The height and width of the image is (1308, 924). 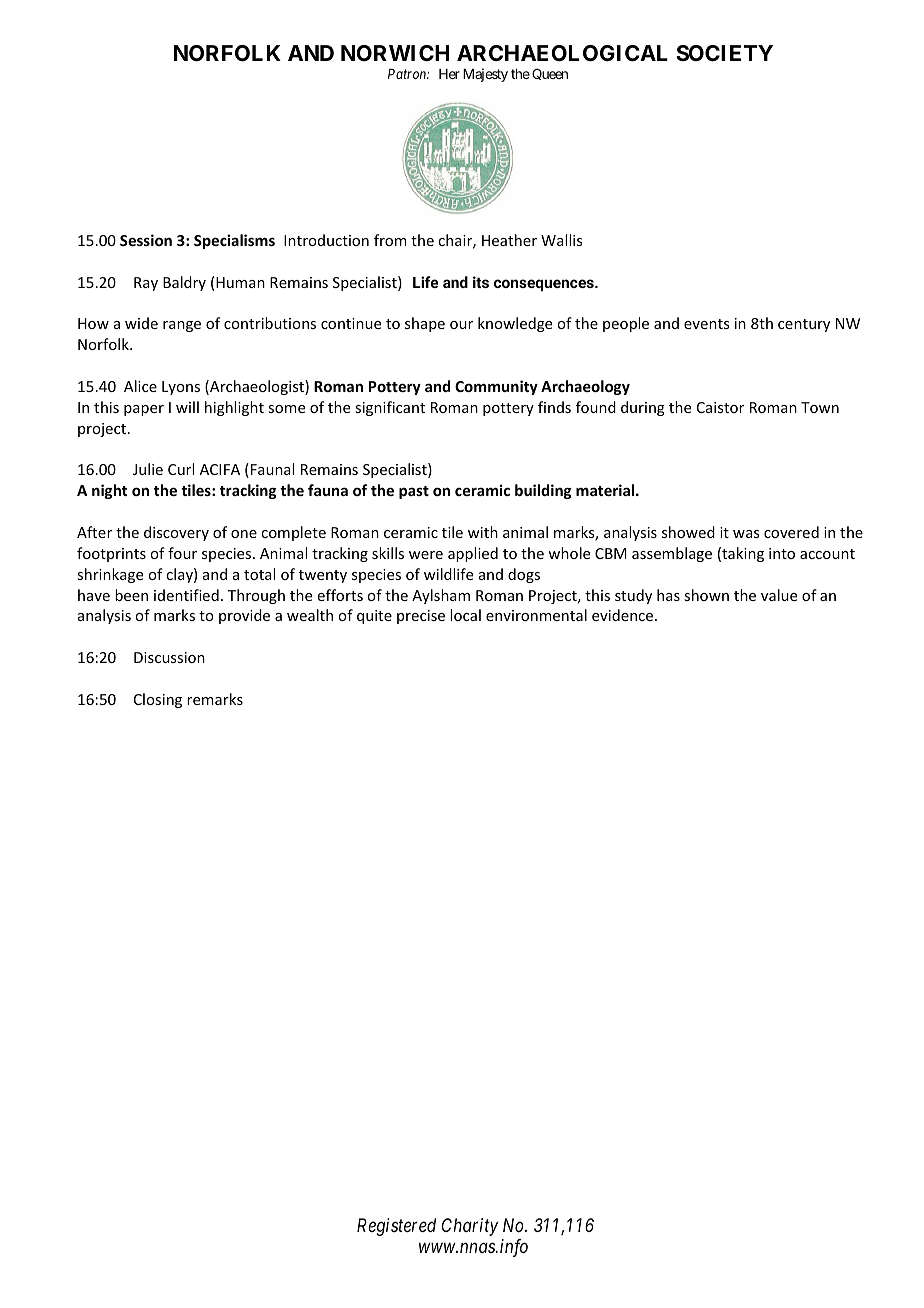 What do you see at coordinates (485, 75) in the image?
I see `Majesty` at bounding box center [485, 75].
